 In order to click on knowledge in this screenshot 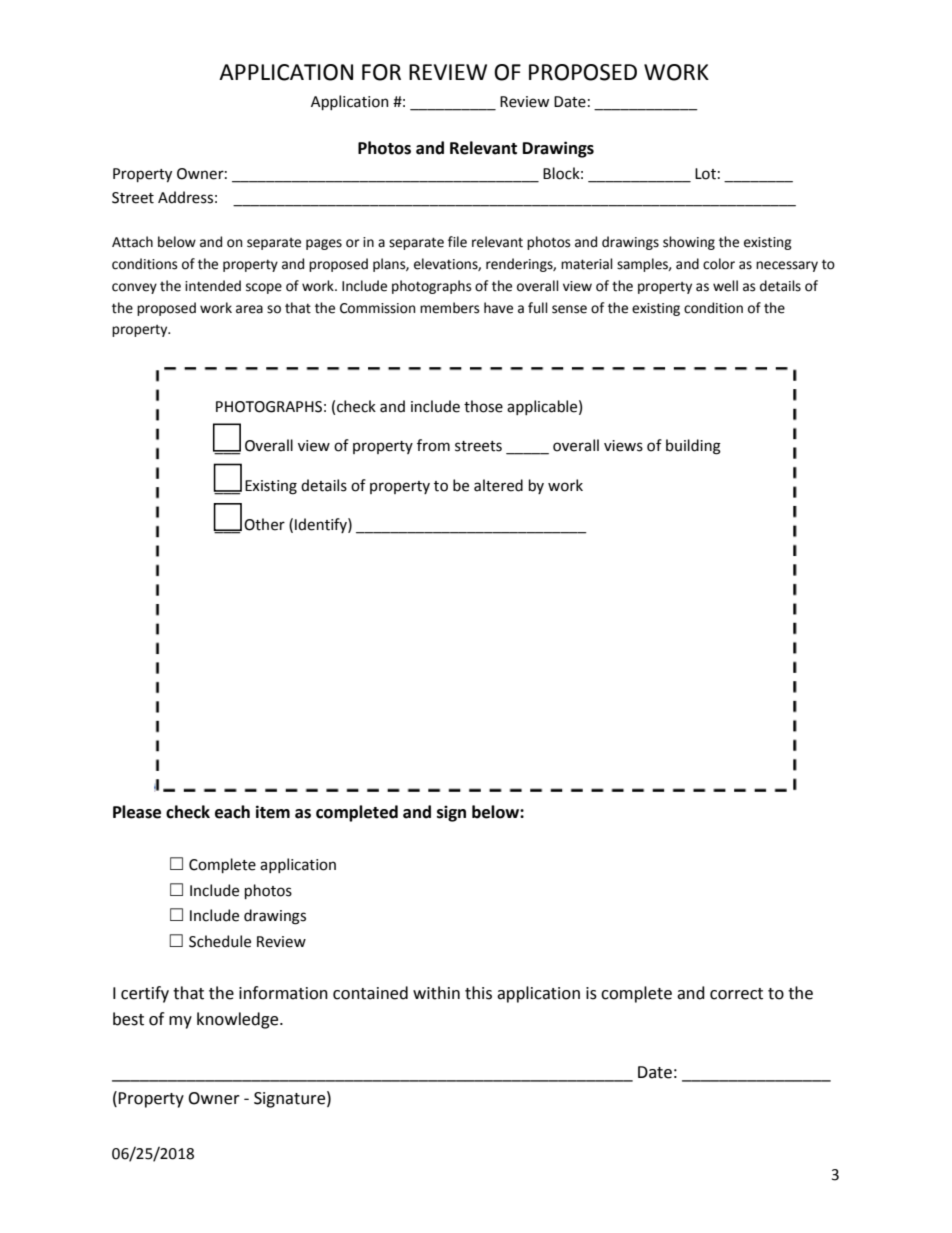, I will do `click(239, 1020)`.
